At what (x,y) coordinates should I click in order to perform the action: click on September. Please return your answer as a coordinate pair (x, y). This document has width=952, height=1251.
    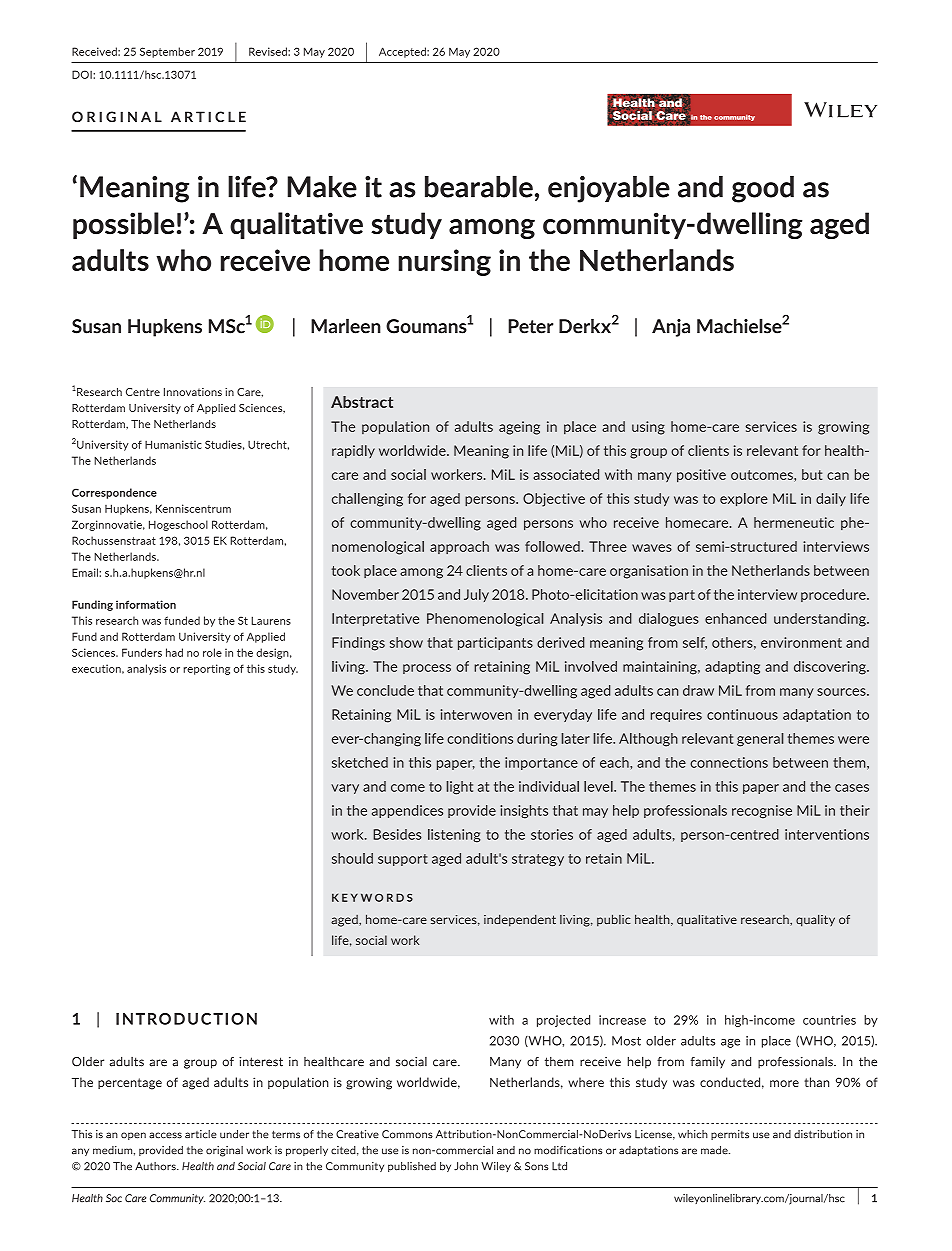
    Looking at the image, I should click on (167, 52).
